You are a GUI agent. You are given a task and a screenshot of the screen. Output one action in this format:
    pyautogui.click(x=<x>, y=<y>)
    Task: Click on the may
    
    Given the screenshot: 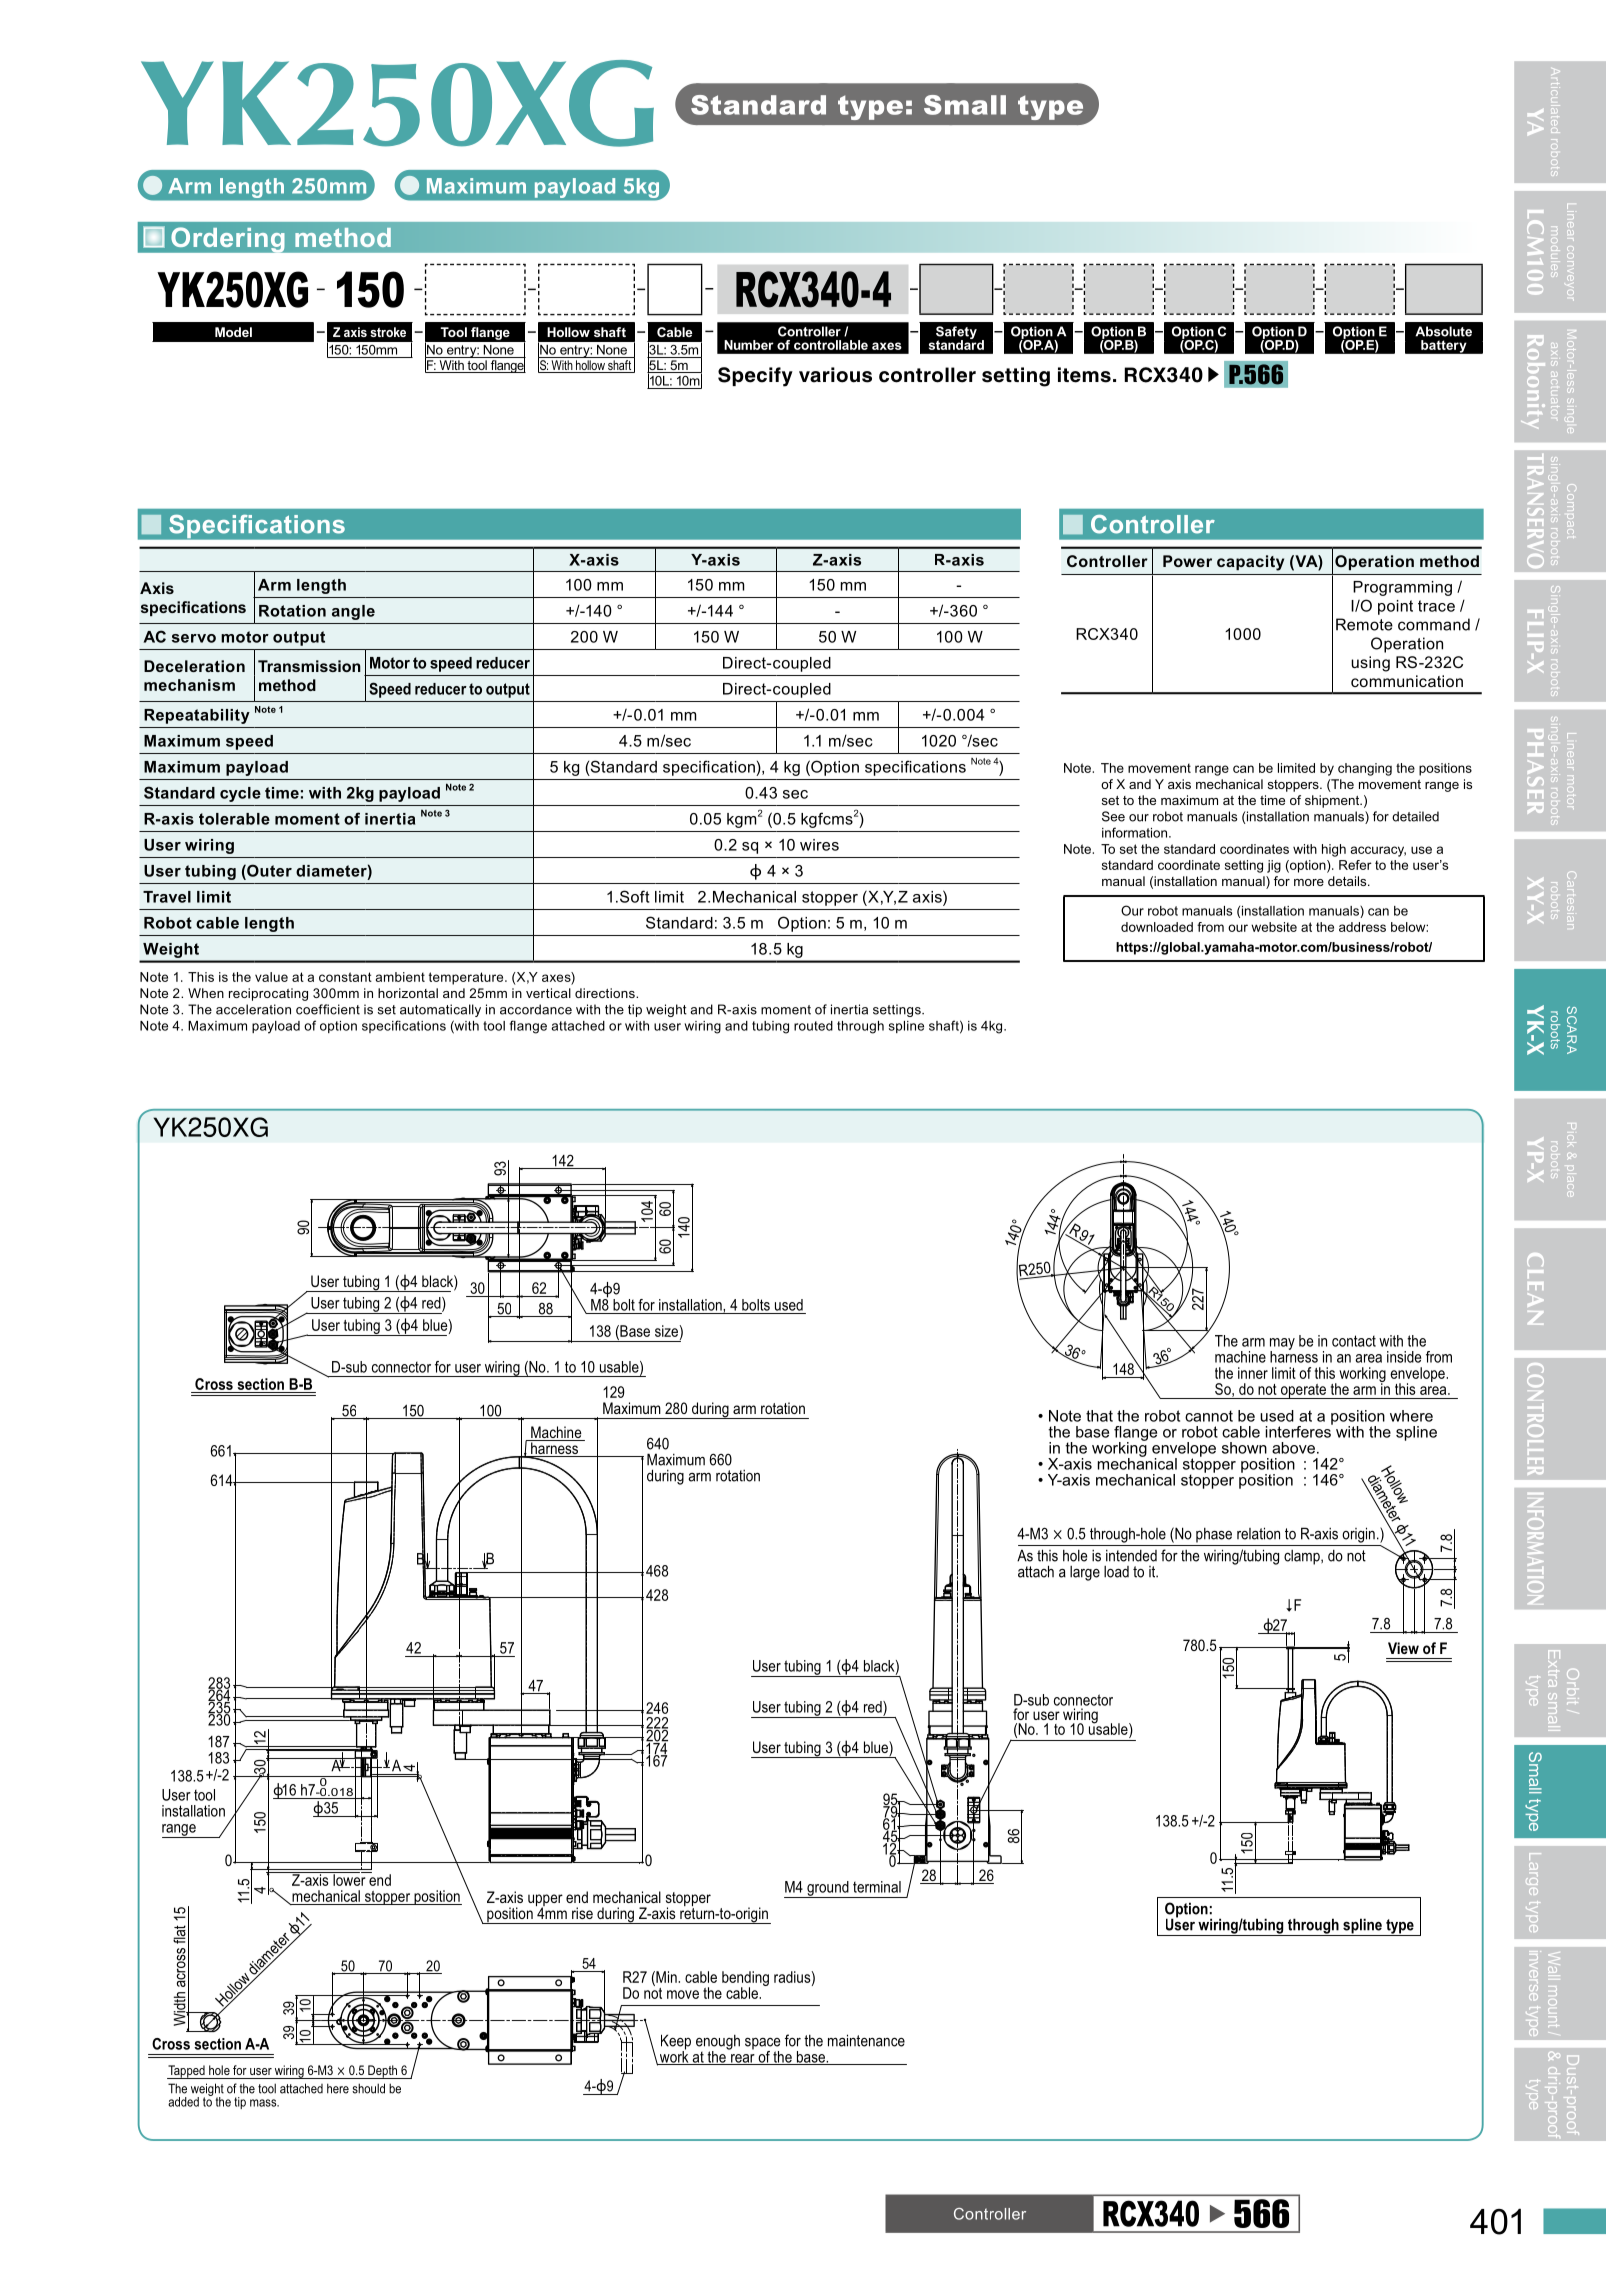 What is the action you would take?
    pyautogui.click(x=1282, y=1345)
